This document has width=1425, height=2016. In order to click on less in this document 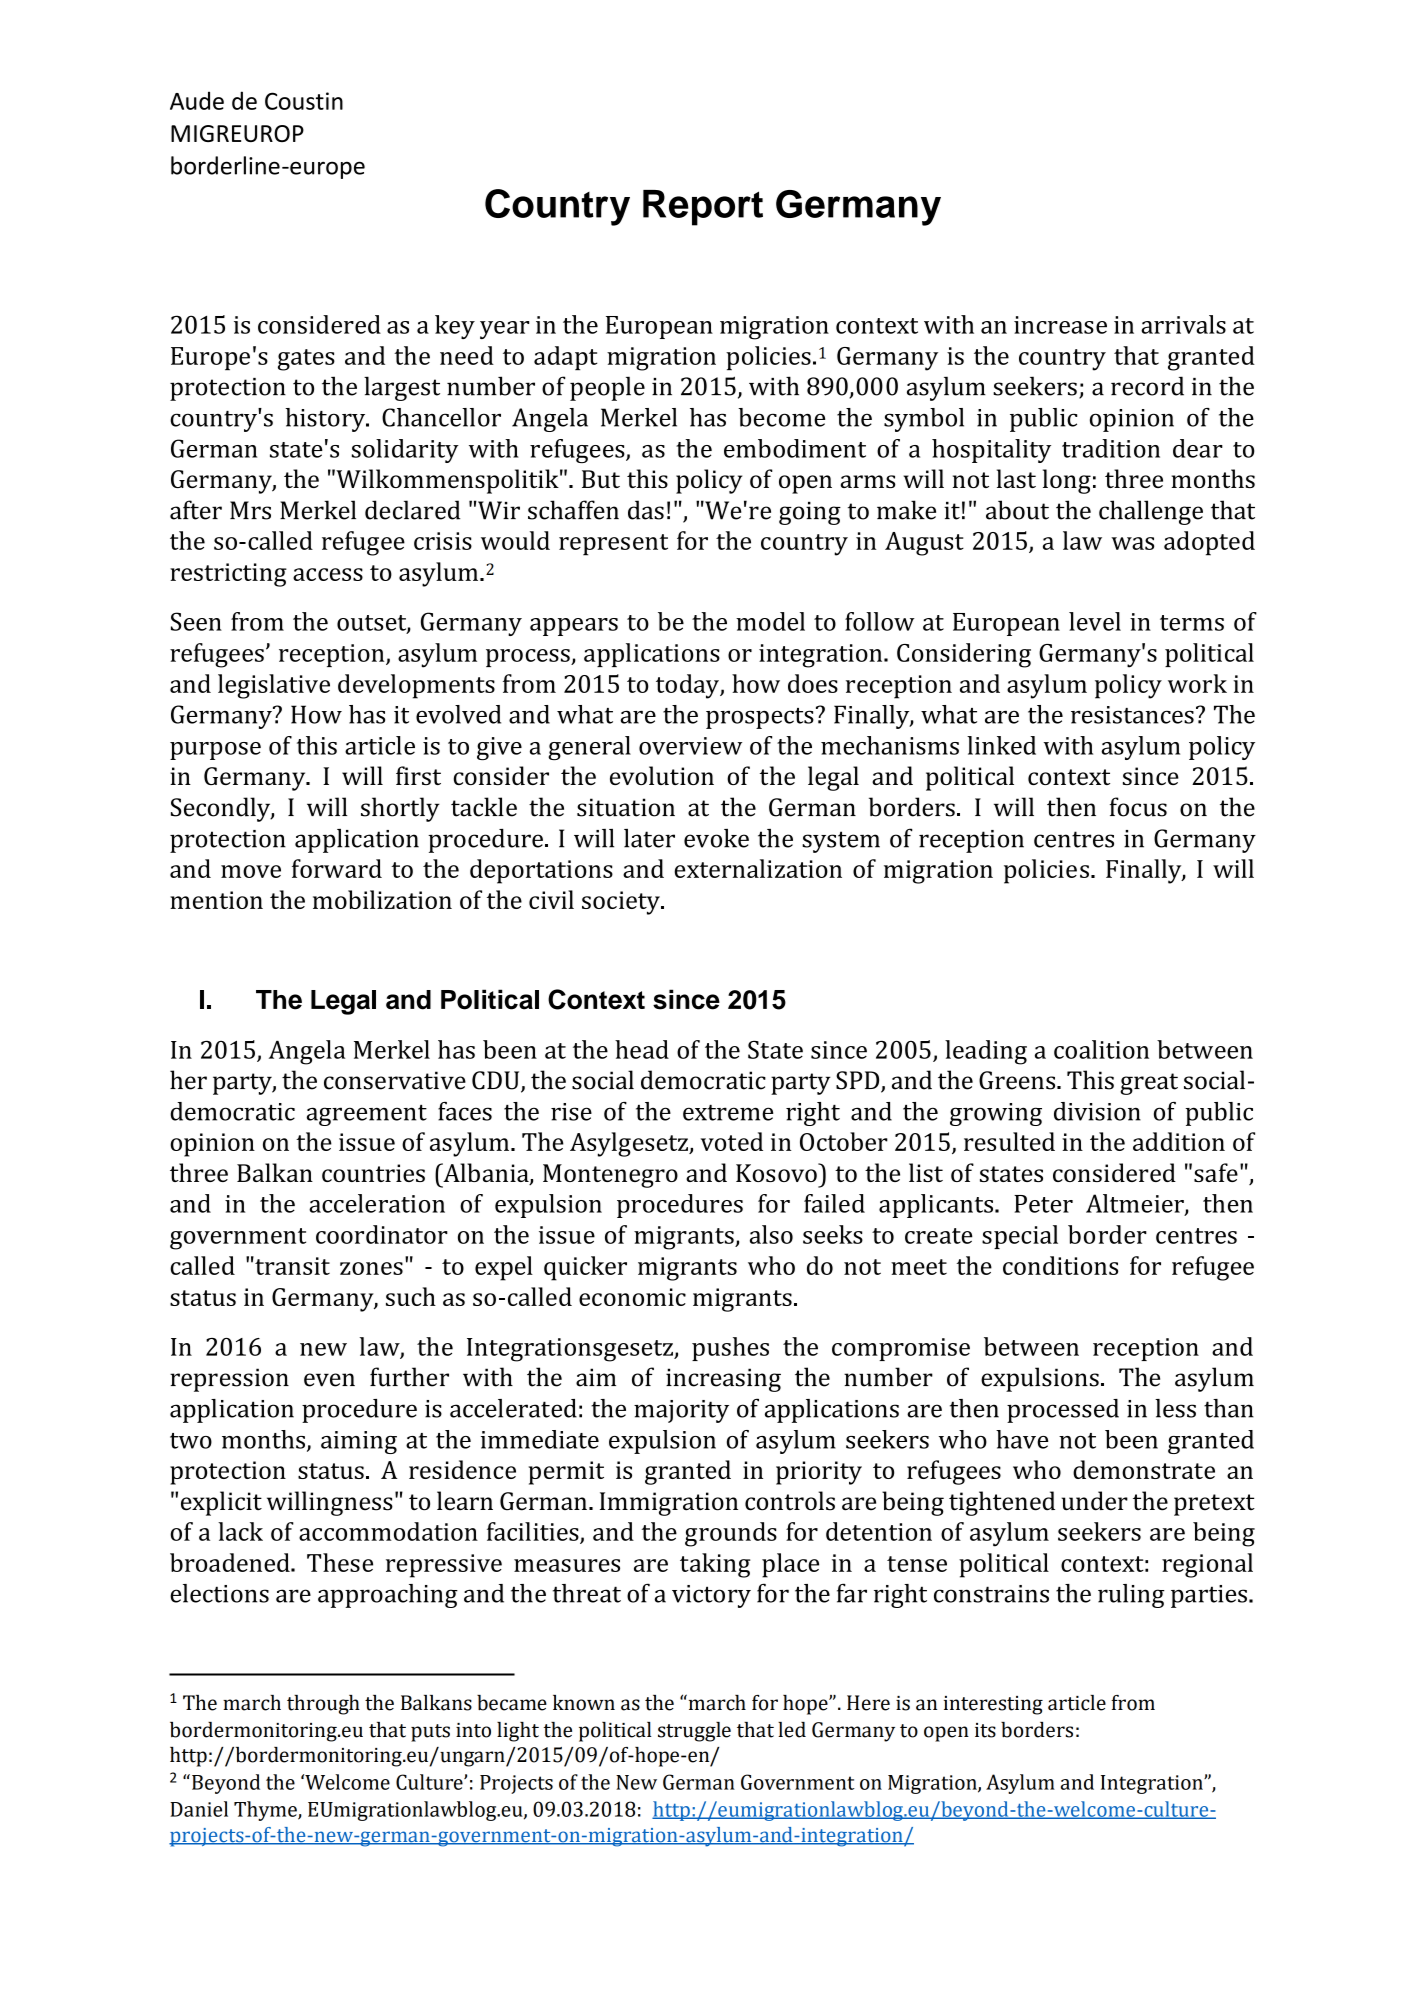, I will do `click(1175, 1408)`.
